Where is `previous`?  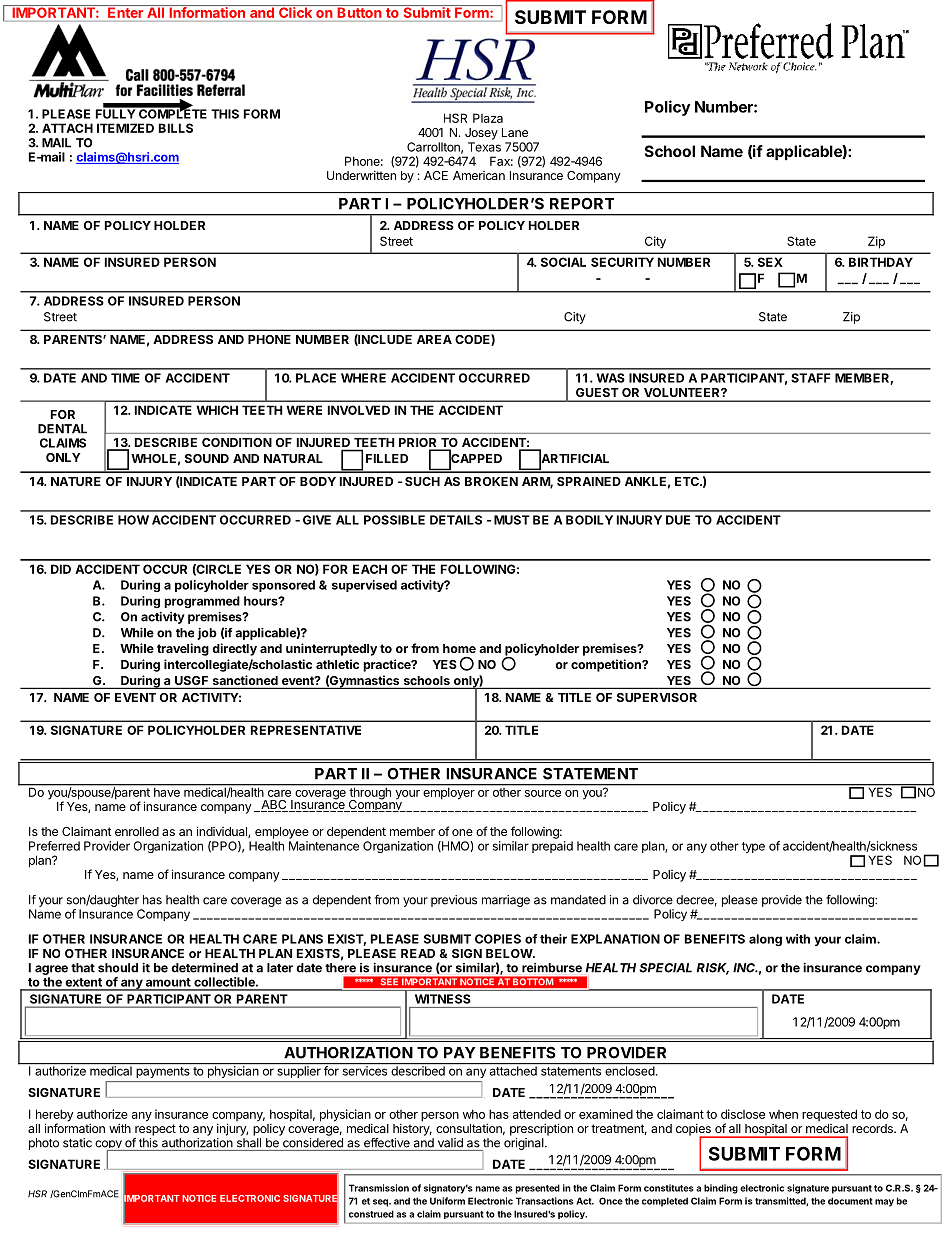
previous is located at coordinates (454, 901).
